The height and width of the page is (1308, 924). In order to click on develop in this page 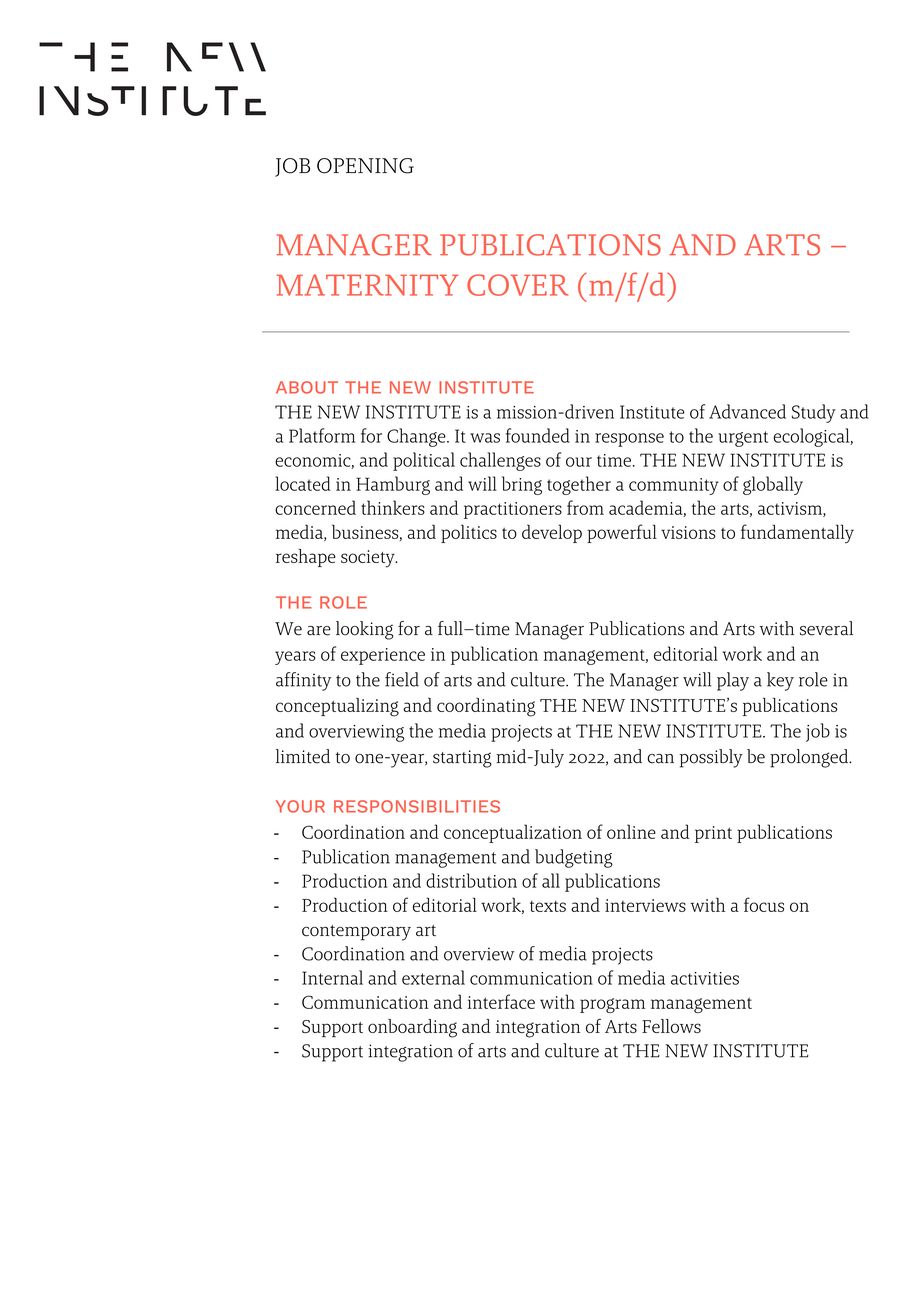, I will do `click(552, 533)`.
